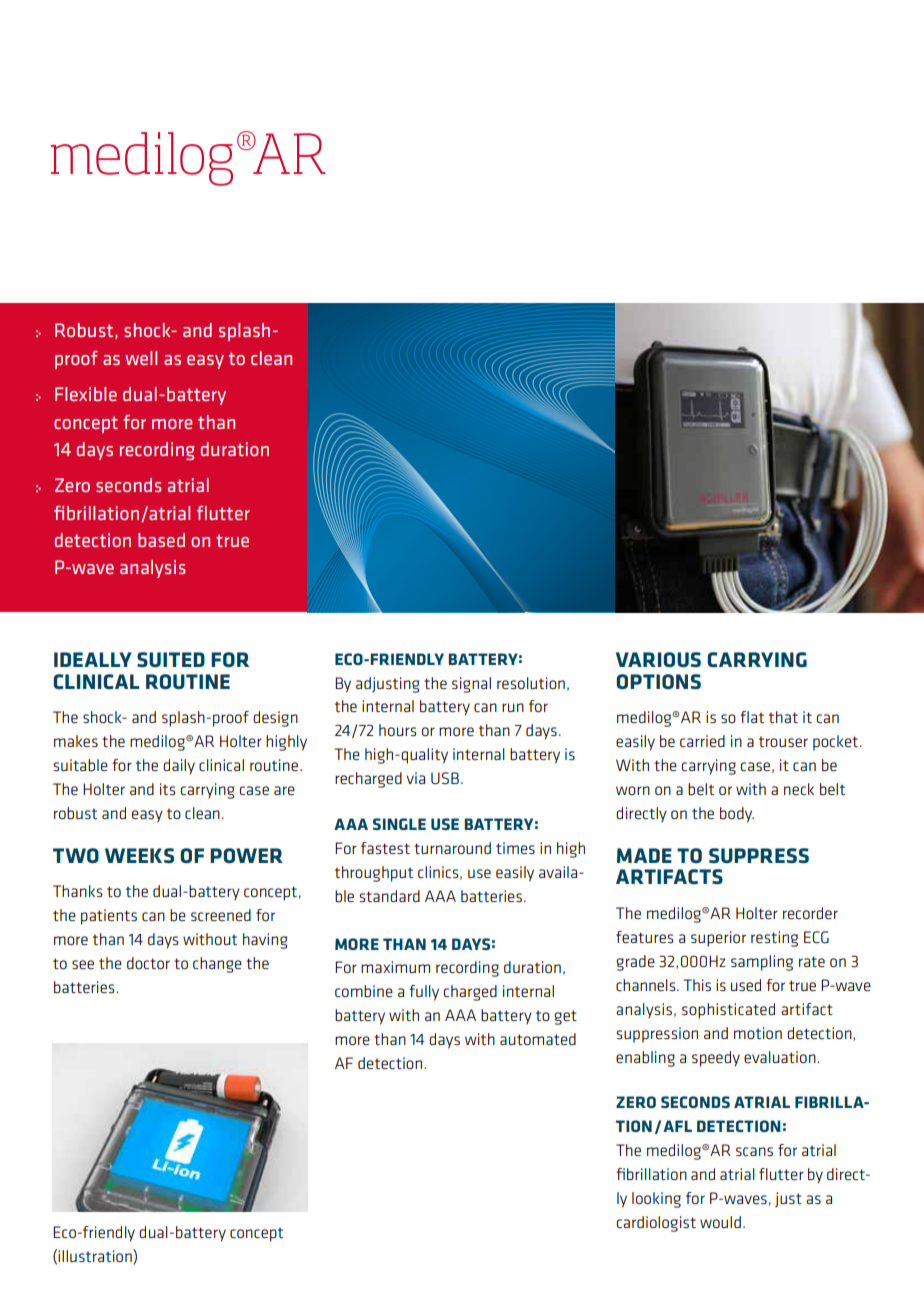 This screenshot has width=924, height=1308. I want to click on signal, so click(471, 685).
